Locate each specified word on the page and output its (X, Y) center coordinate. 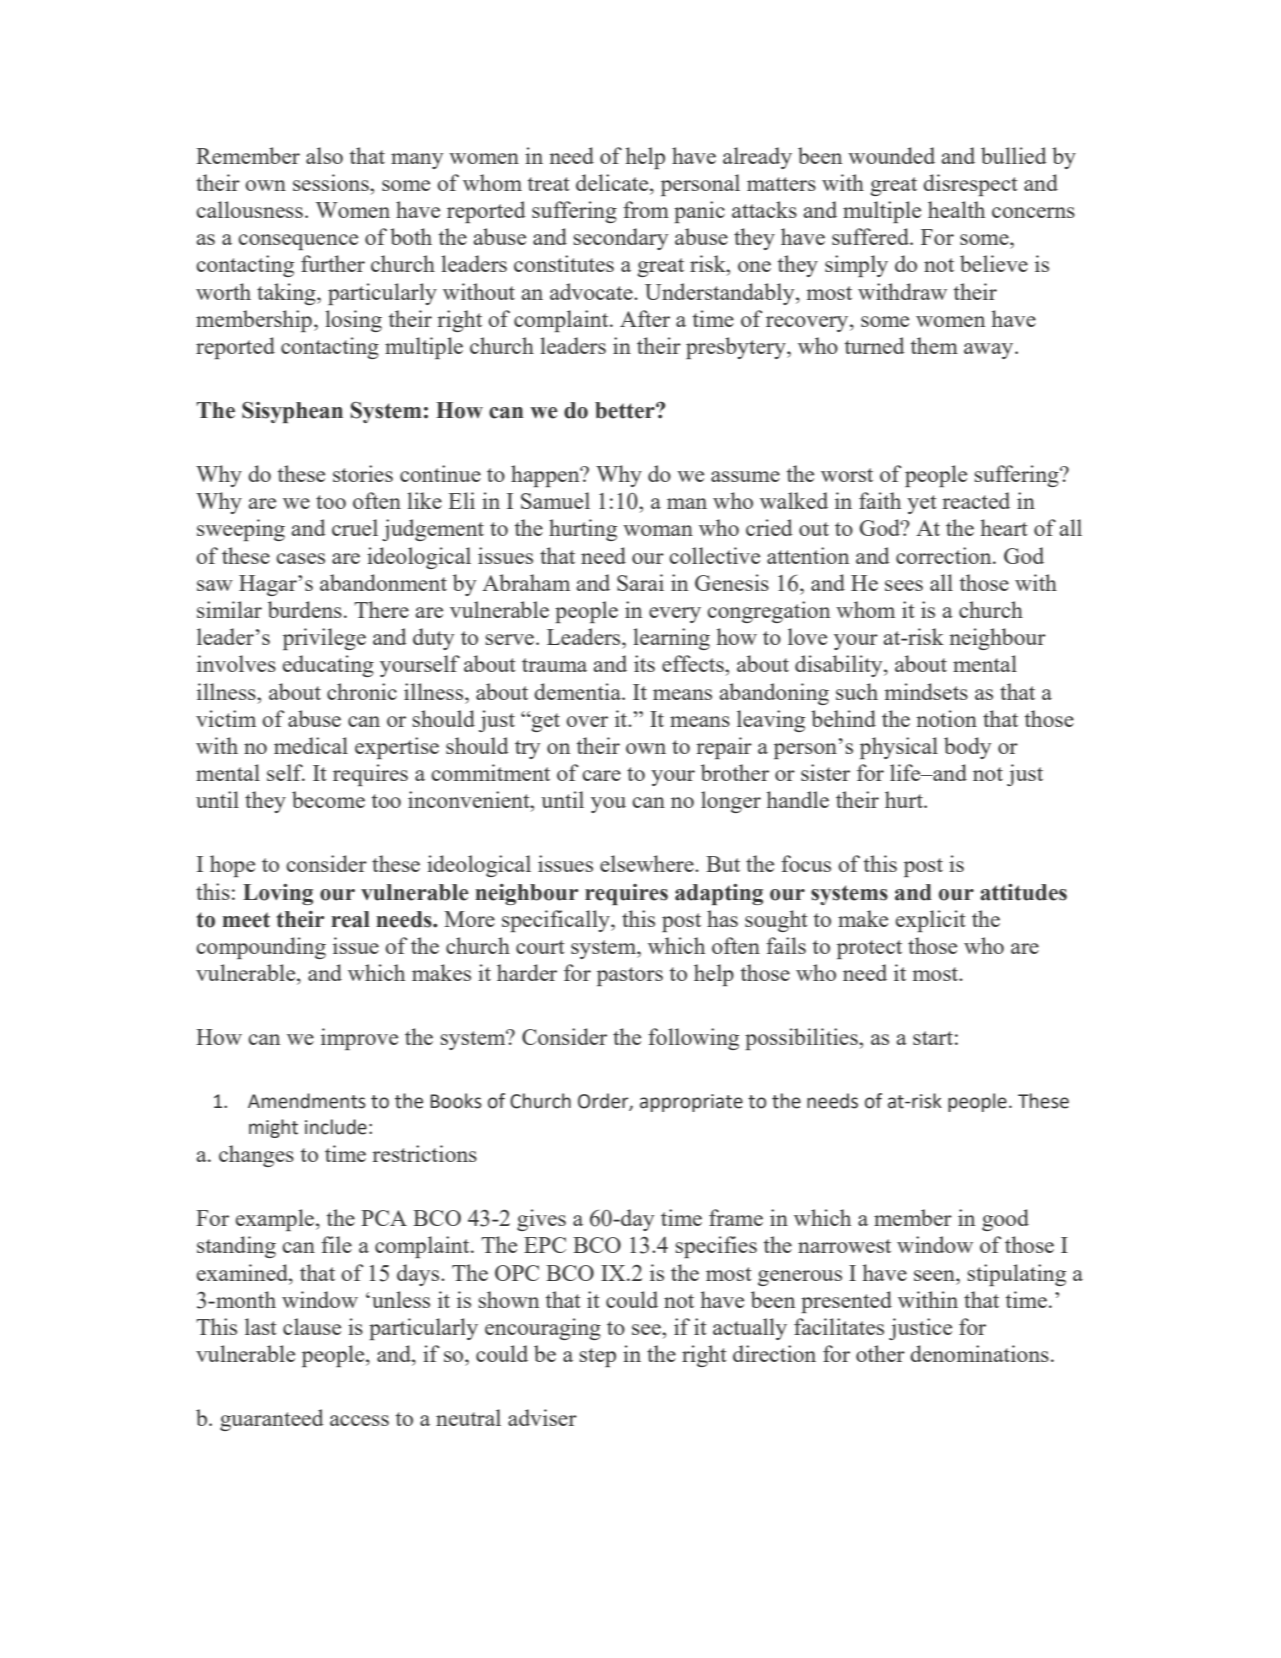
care (601, 775)
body (967, 748)
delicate (613, 182)
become (328, 799)
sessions (332, 182)
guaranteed (272, 1420)
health (956, 209)
